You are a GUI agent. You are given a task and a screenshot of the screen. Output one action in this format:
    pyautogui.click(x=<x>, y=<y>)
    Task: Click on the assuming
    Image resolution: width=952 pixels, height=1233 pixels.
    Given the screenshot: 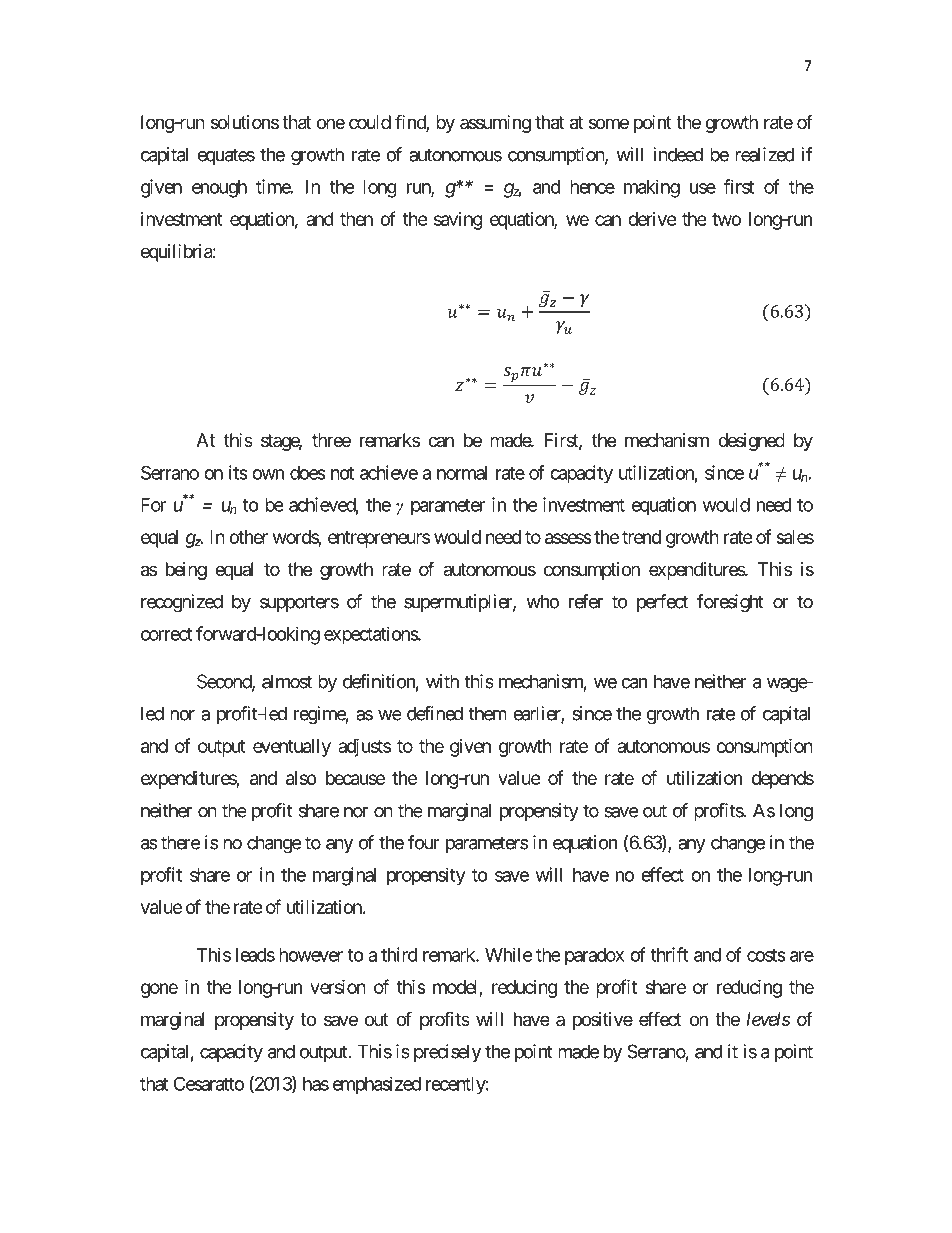 What is the action you would take?
    pyautogui.click(x=495, y=124)
